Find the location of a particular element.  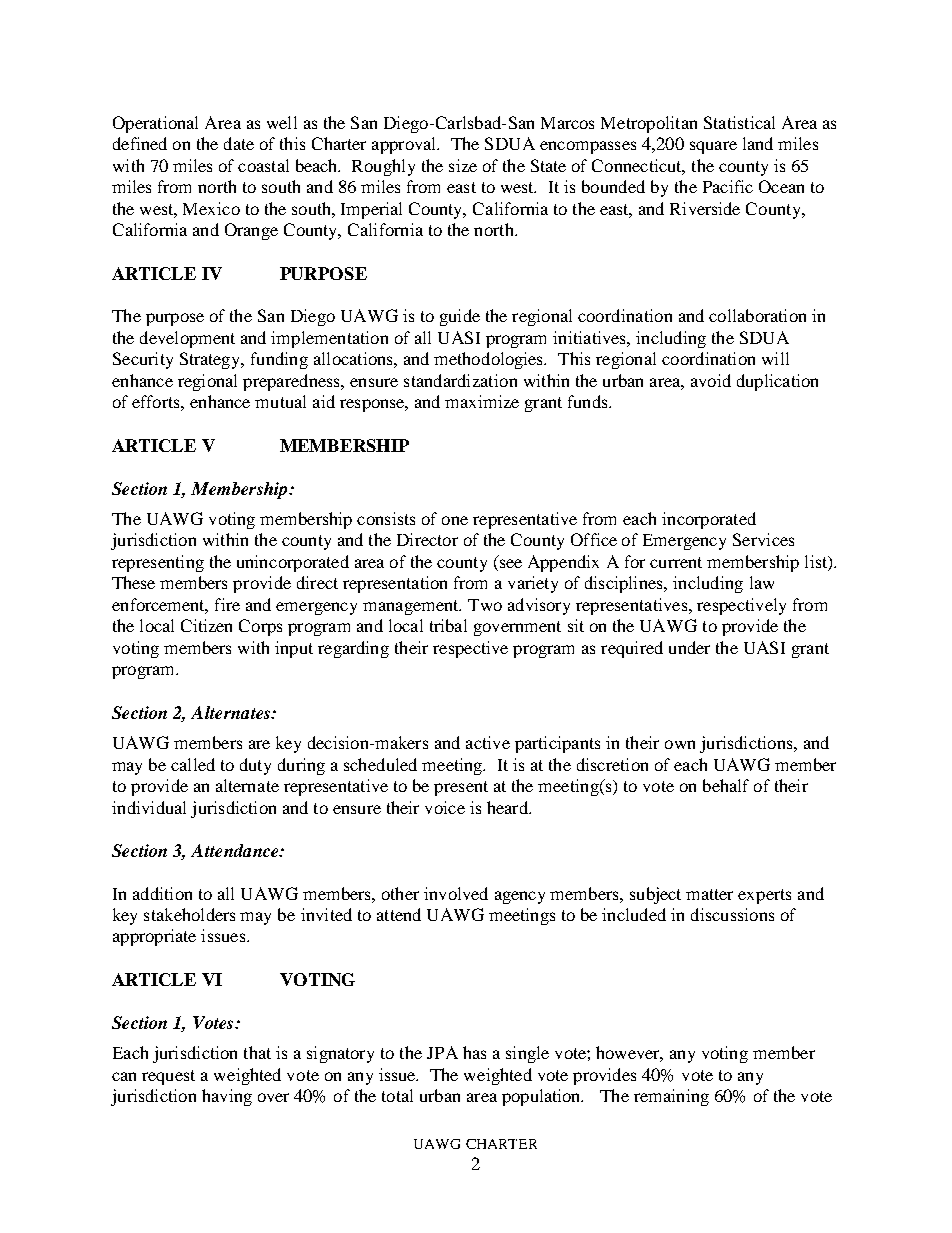

guide is located at coordinates (460, 317).
